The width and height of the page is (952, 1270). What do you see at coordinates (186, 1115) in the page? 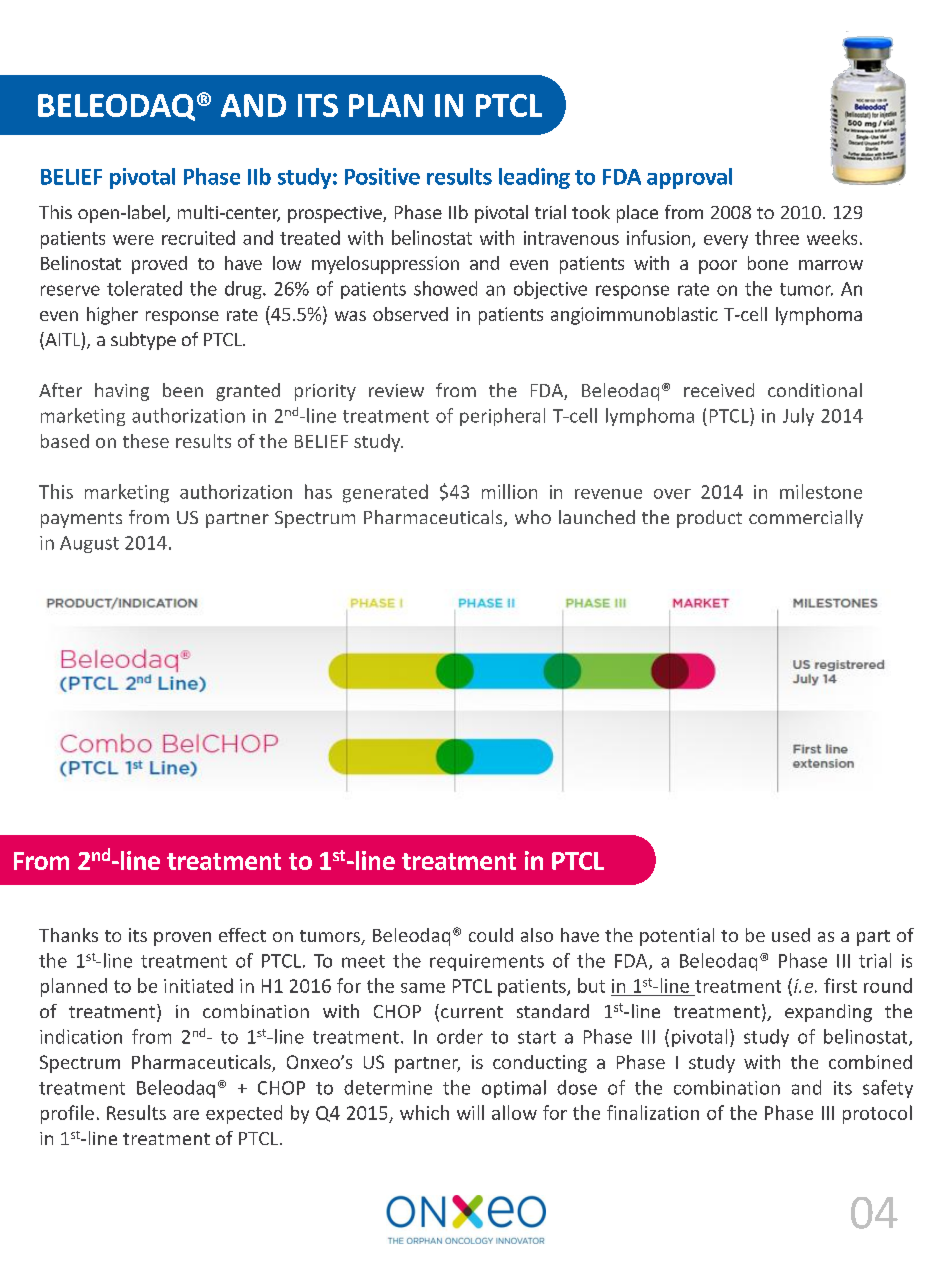
I see `are` at bounding box center [186, 1115].
